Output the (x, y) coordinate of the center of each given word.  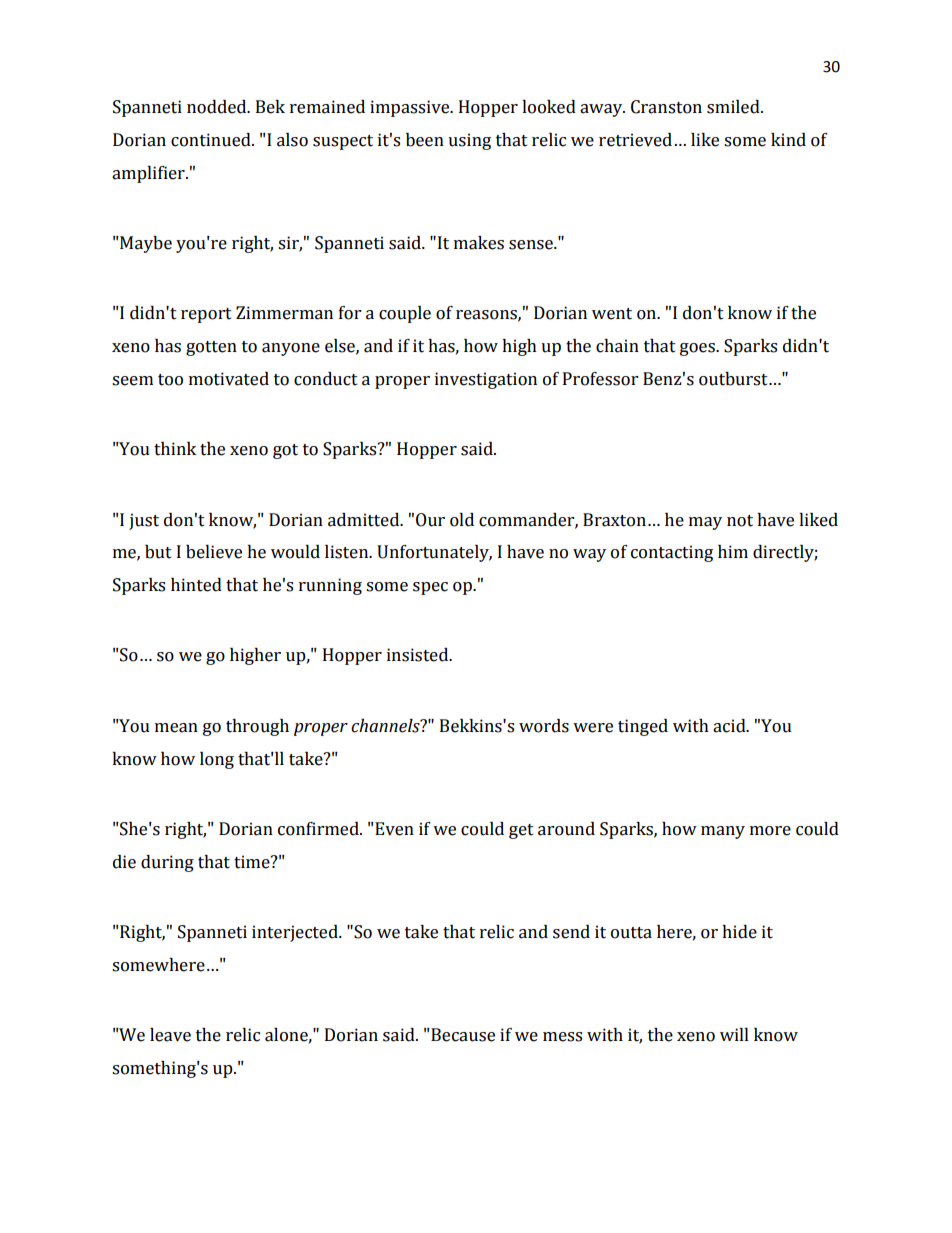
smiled (734, 107)
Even (393, 829)
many (723, 832)
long (217, 760)
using (469, 141)
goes (698, 349)
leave (170, 1035)
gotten (211, 348)
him (733, 551)
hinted (196, 585)
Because (462, 1035)
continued (212, 140)
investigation (486, 380)
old (462, 520)
